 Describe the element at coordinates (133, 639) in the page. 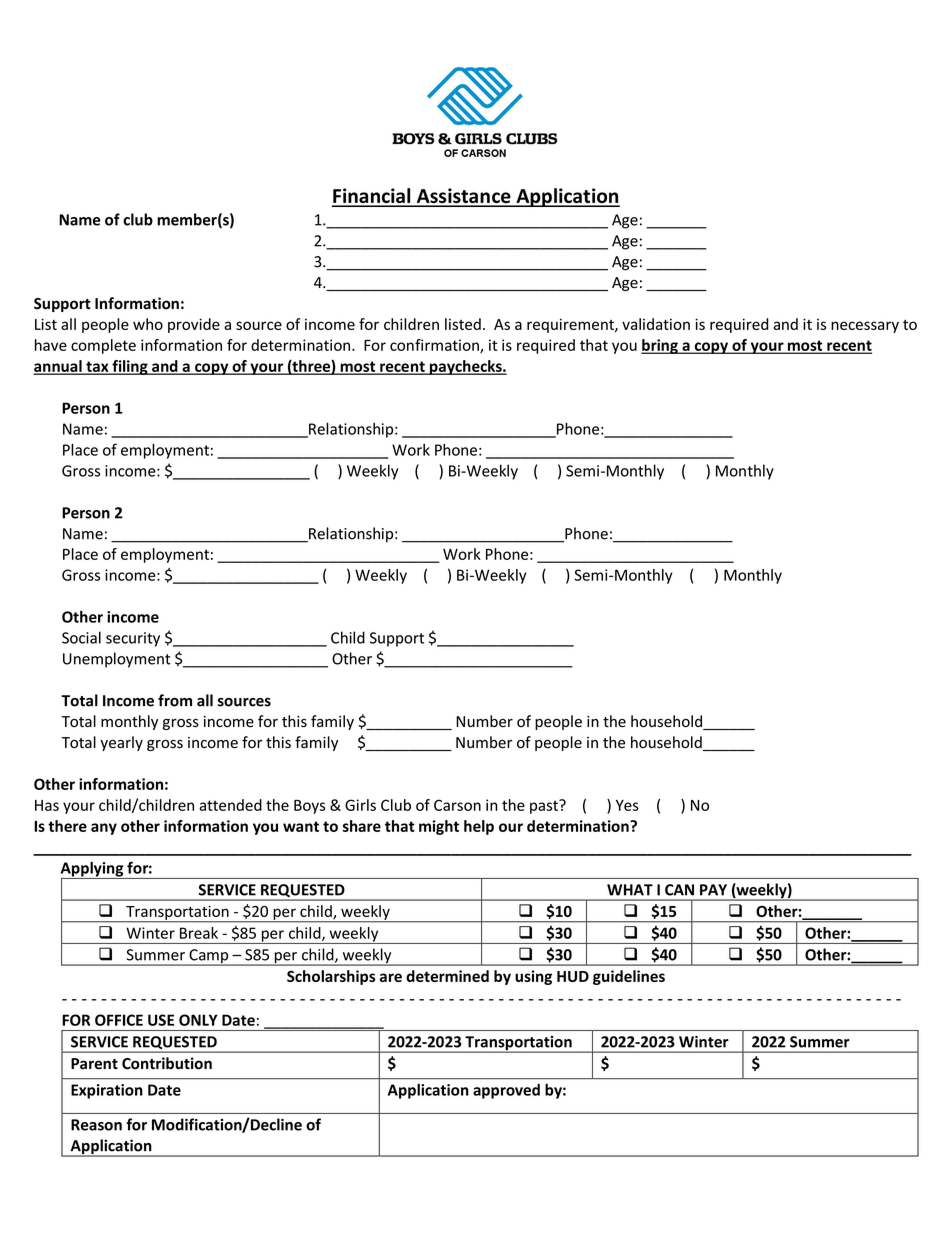

I see `security` at that location.
